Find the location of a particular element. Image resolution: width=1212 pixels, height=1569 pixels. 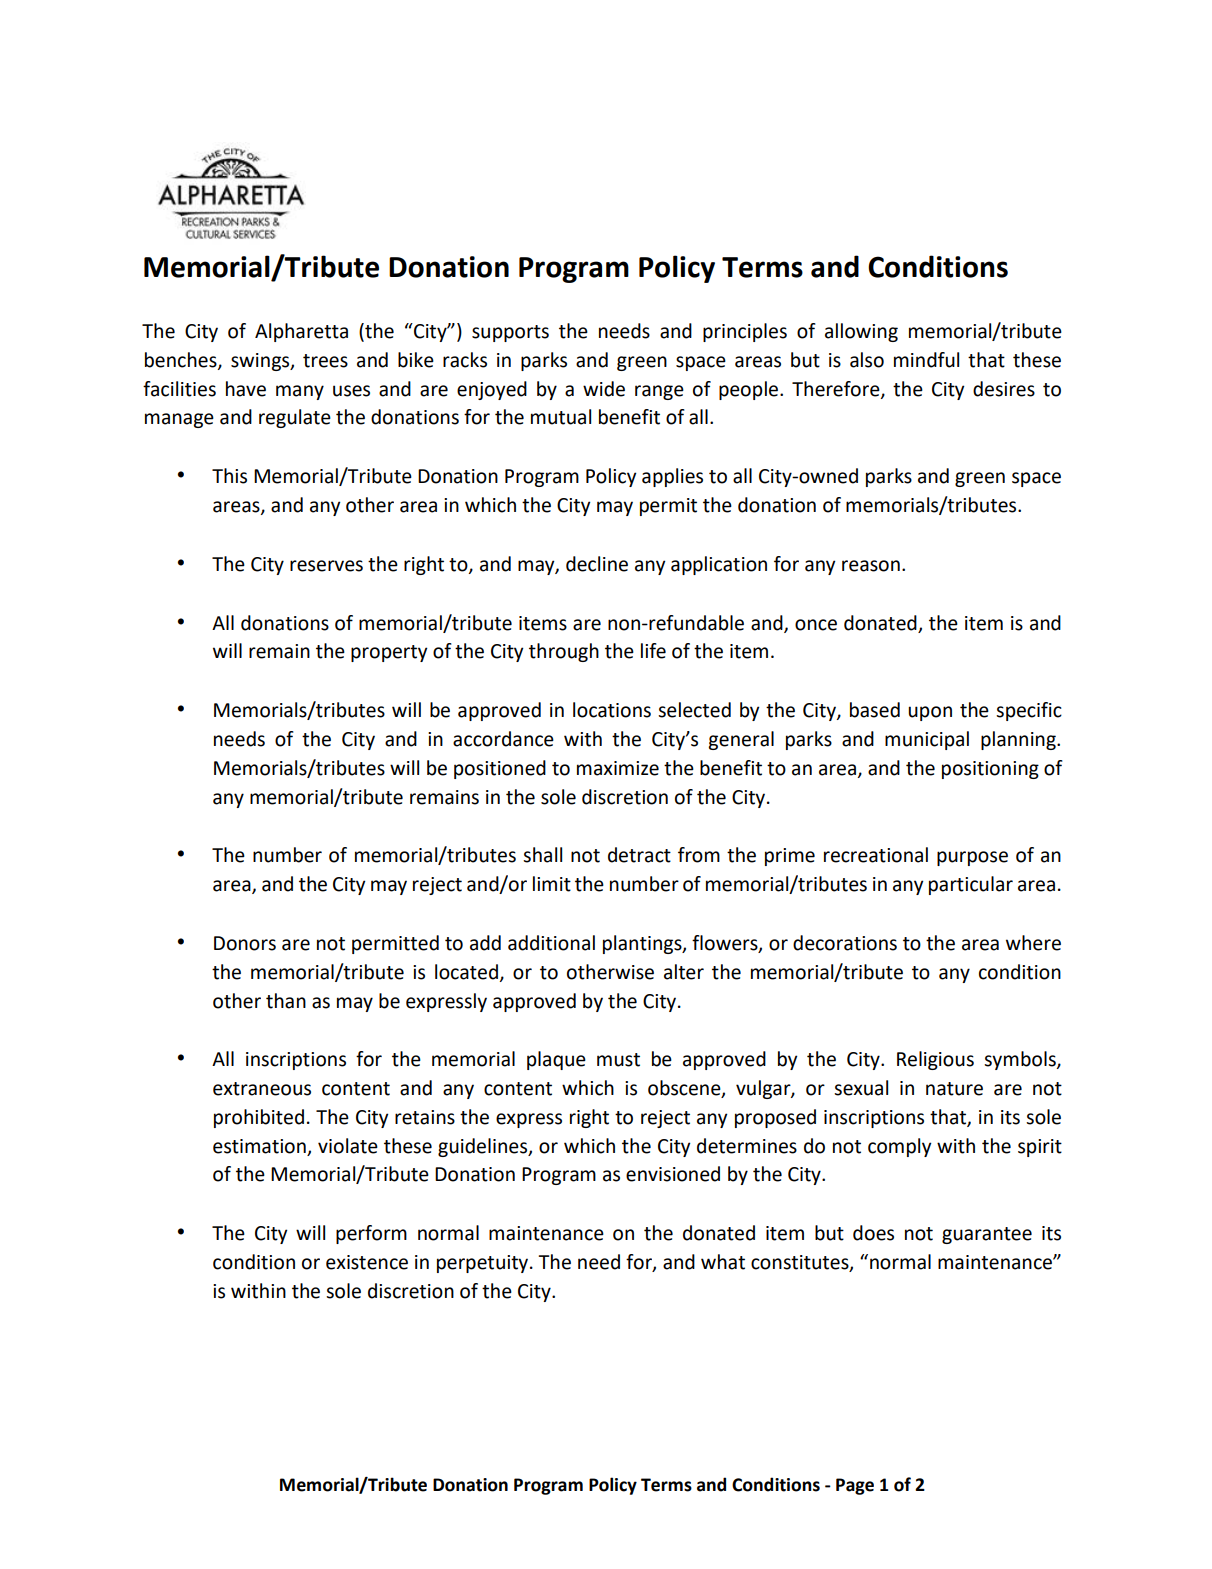

limit is located at coordinates (552, 884).
